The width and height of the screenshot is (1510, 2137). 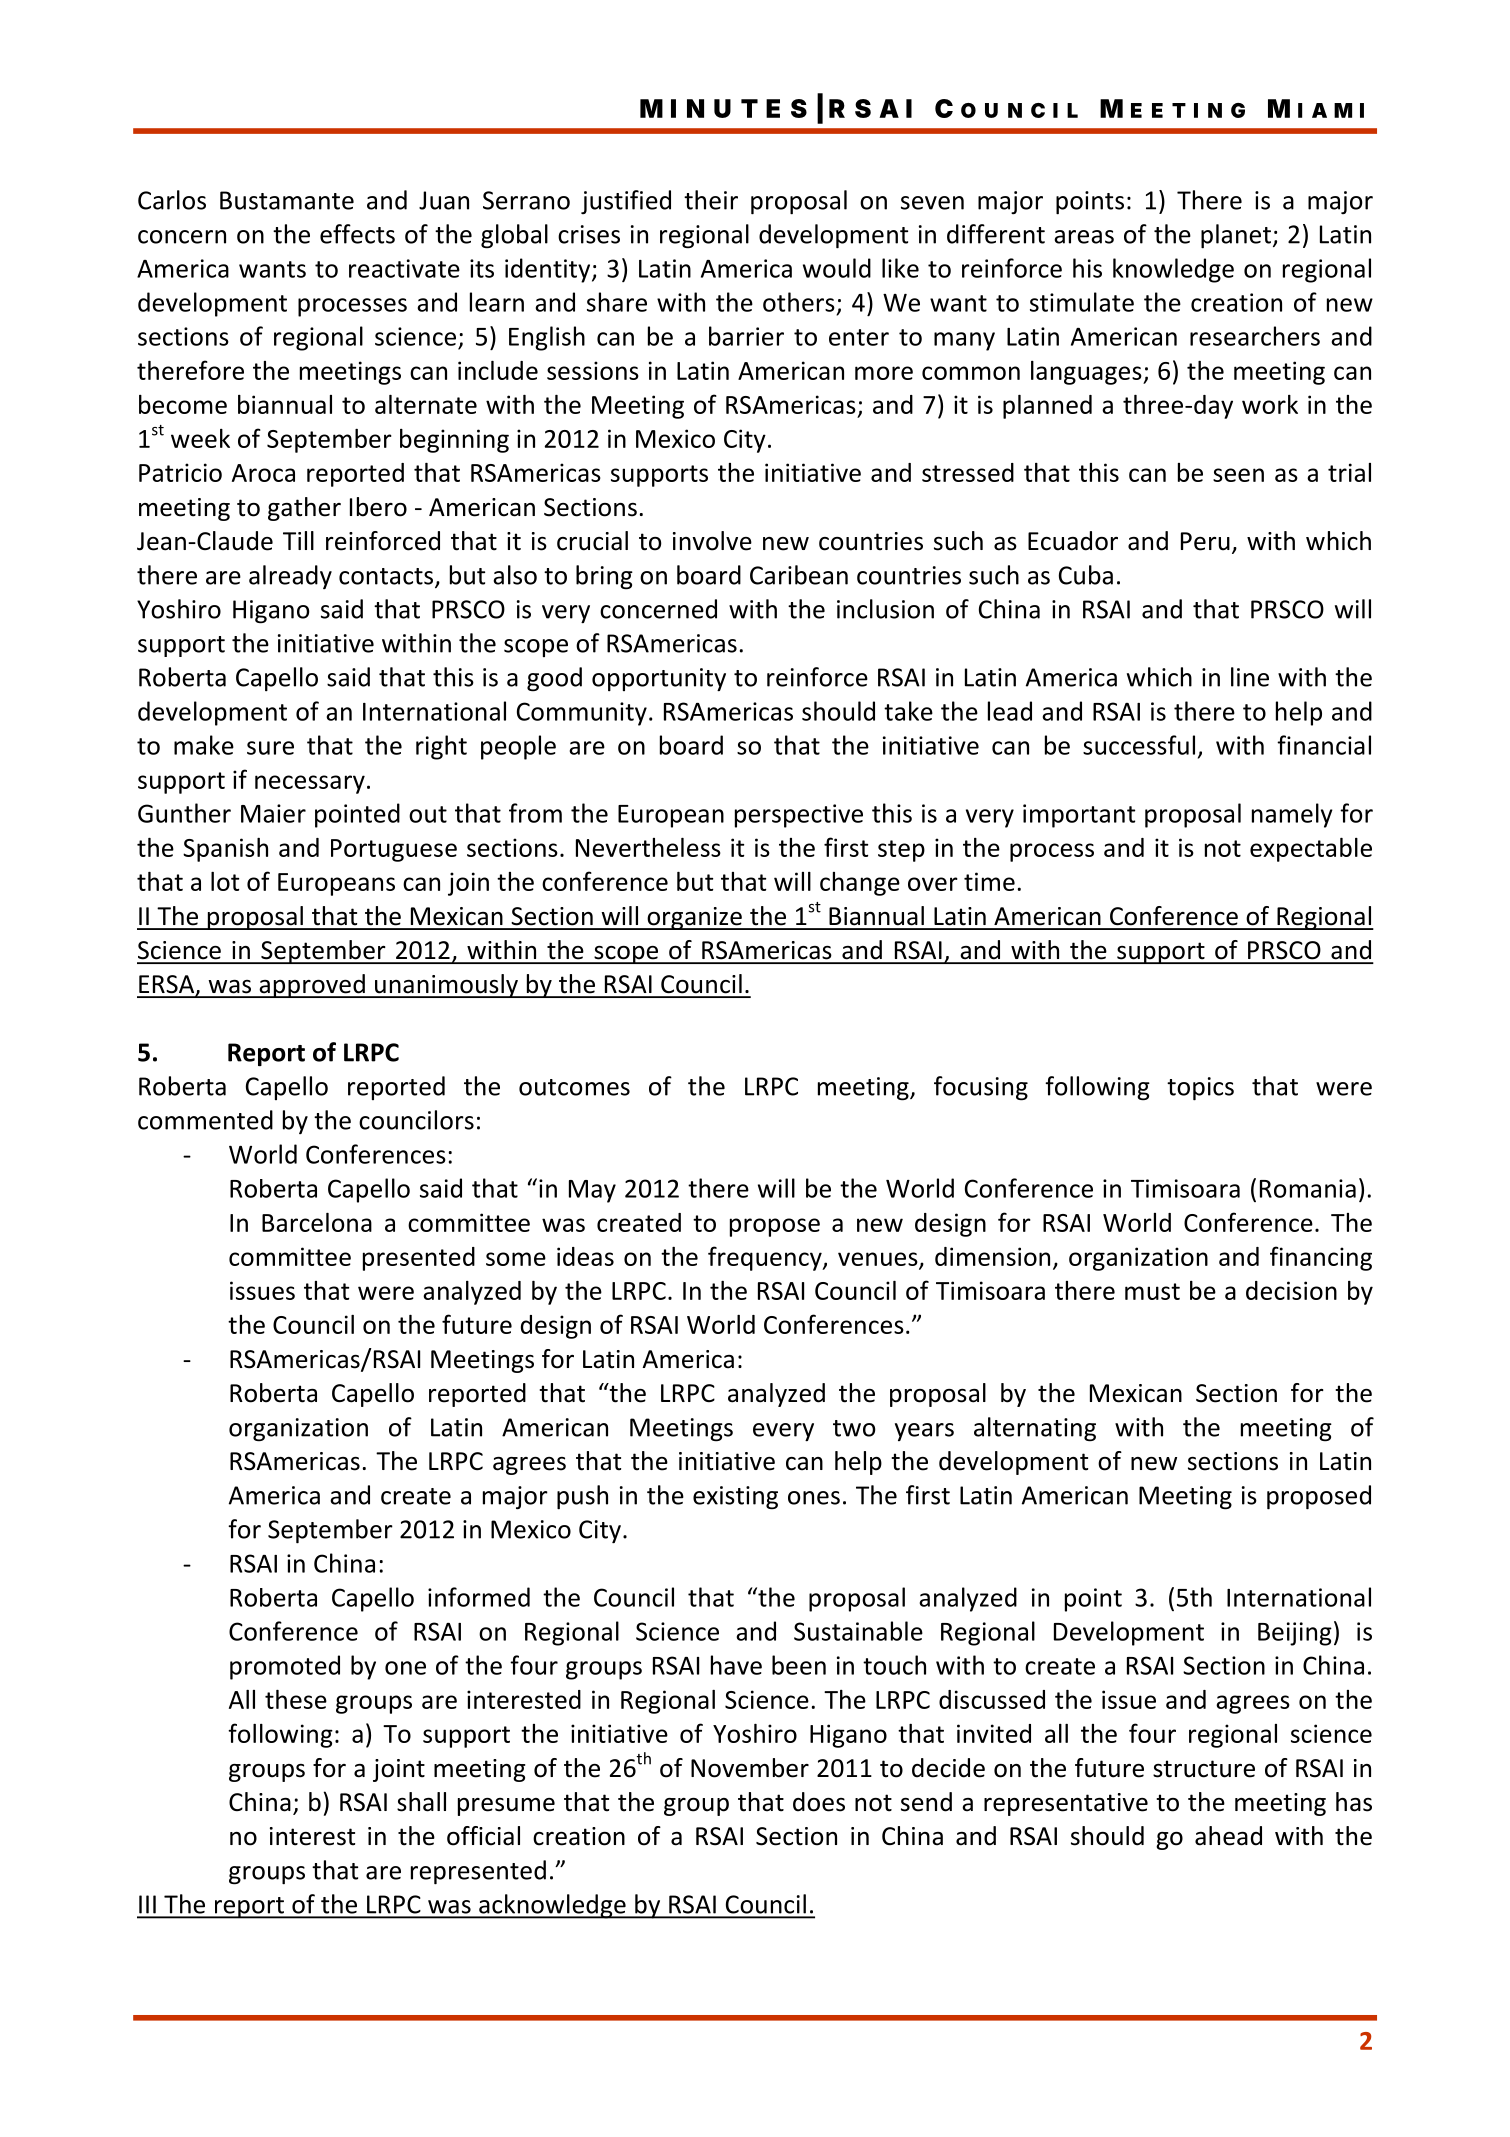 What do you see at coordinates (317, 1222) in the screenshot?
I see `Barcelona` at bounding box center [317, 1222].
